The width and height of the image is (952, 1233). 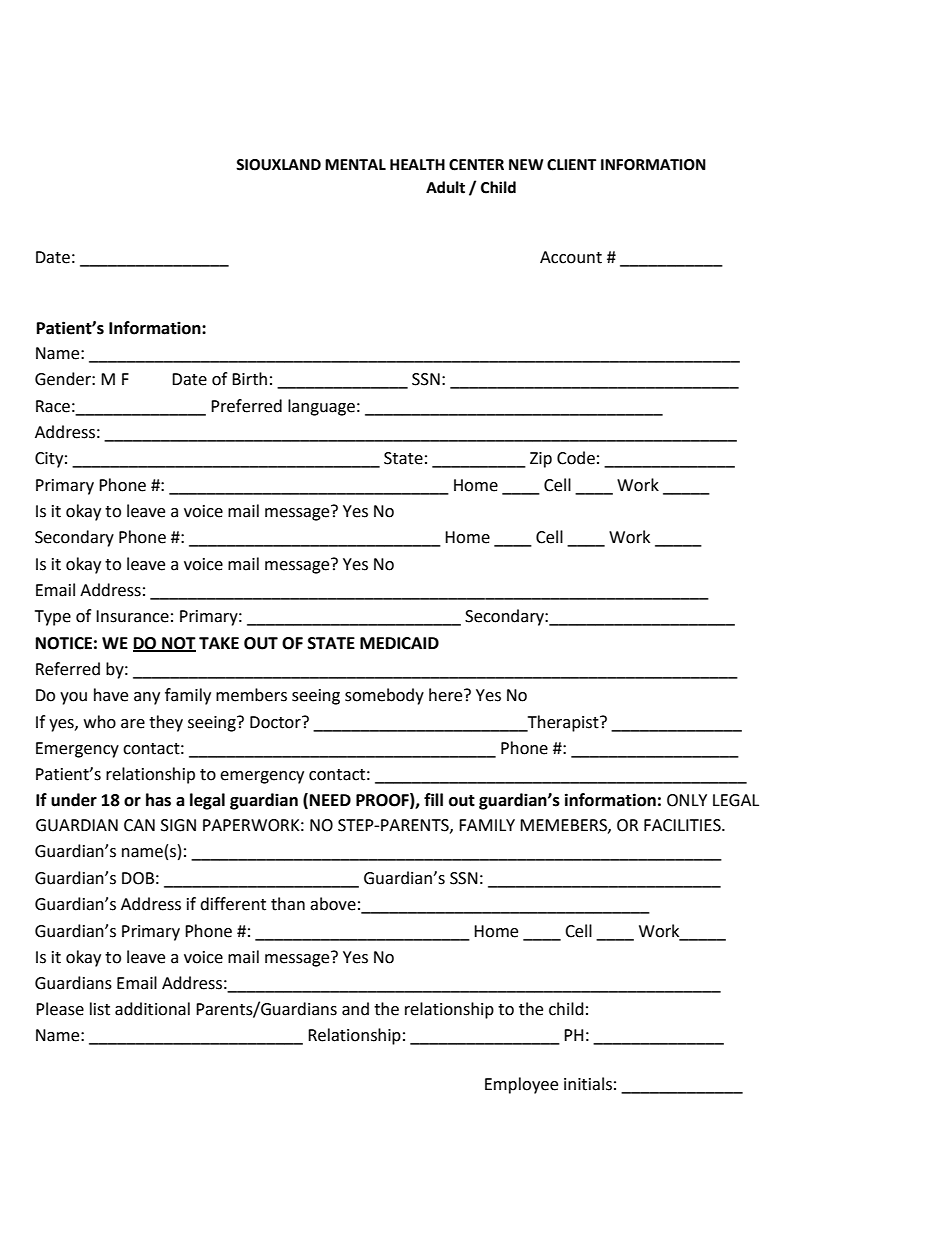 What do you see at coordinates (417, 164) in the image?
I see `HEALTH` at bounding box center [417, 164].
